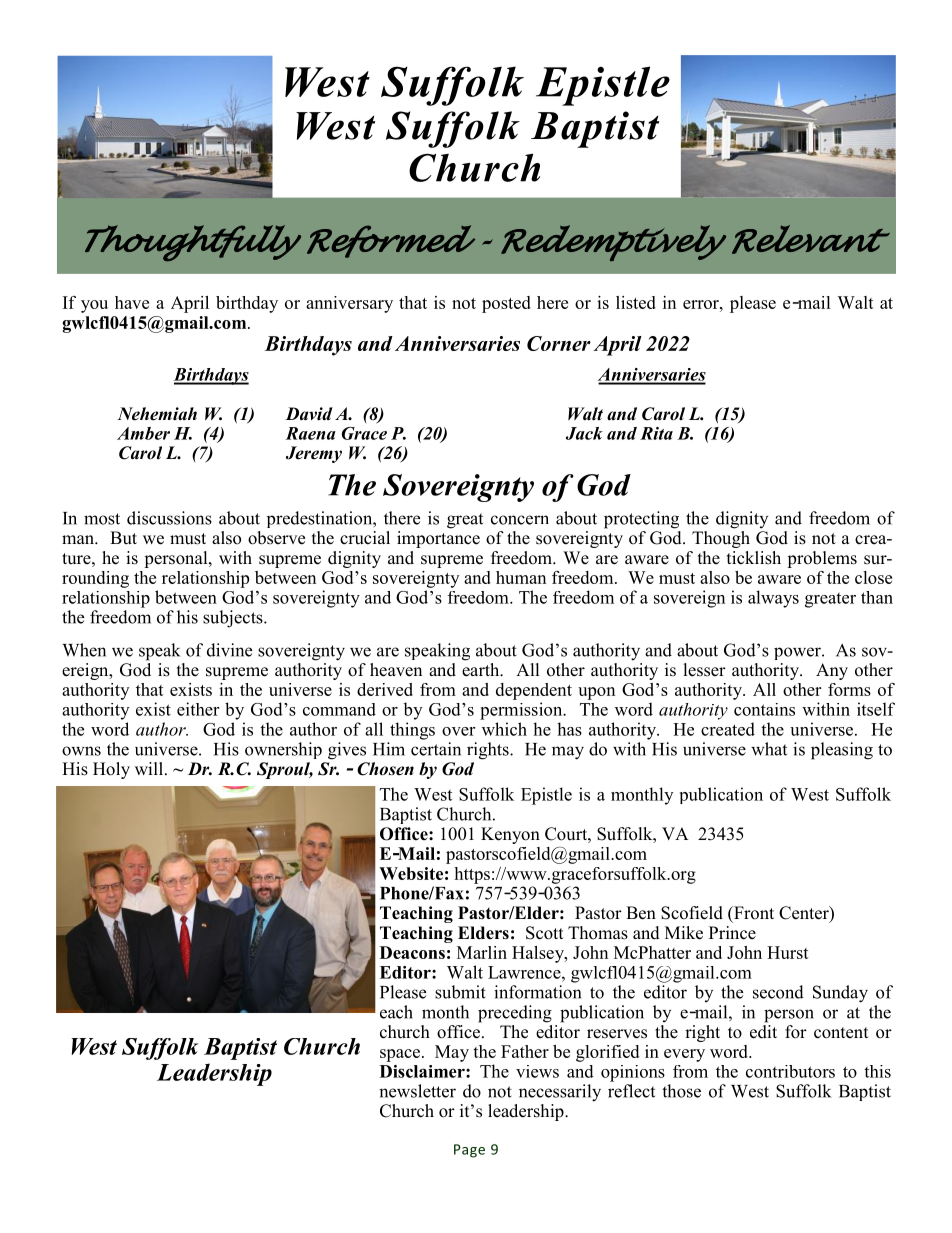 This screenshot has width=952, height=1233. What do you see at coordinates (636, 302) in the screenshot?
I see `listed` at bounding box center [636, 302].
